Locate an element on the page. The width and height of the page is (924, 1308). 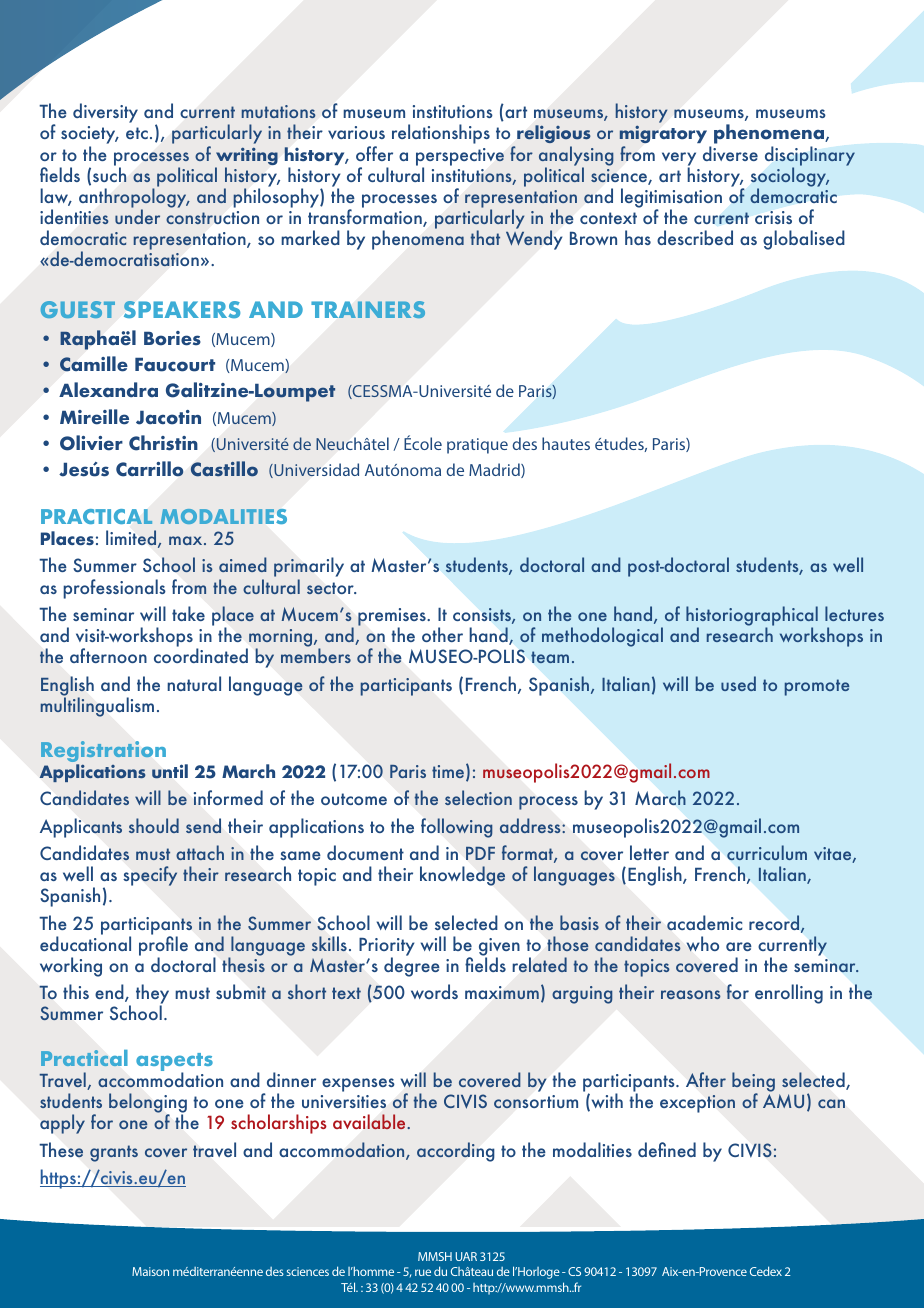
perspective is located at coordinates (460, 158).
